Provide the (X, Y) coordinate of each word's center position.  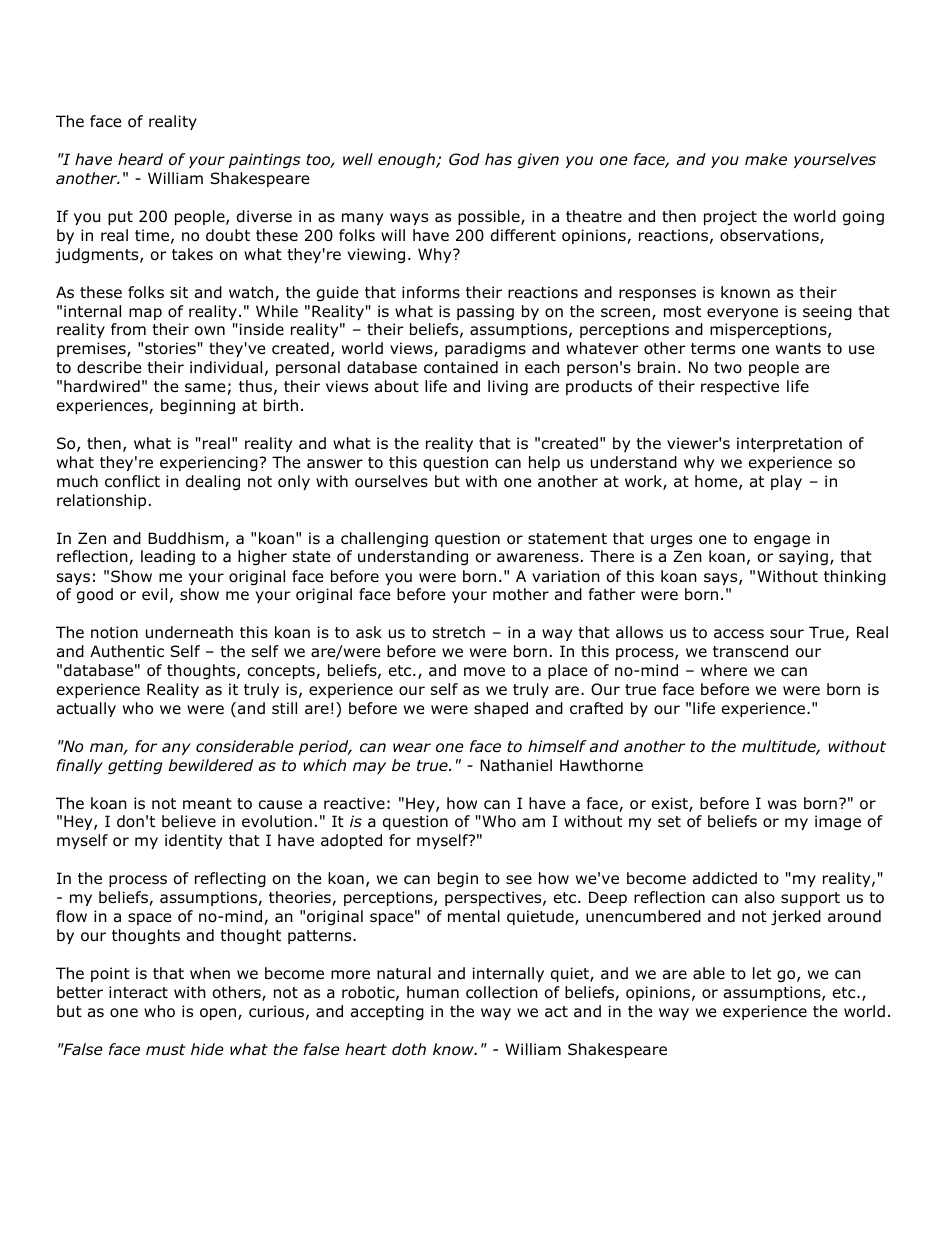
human (433, 992)
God (464, 159)
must (166, 1050)
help (544, 463)
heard (140, 159)
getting (135, 766)
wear (412, 748)
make (766, 159)
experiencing (210, 463)
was (782, 805)
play (786, 482)
